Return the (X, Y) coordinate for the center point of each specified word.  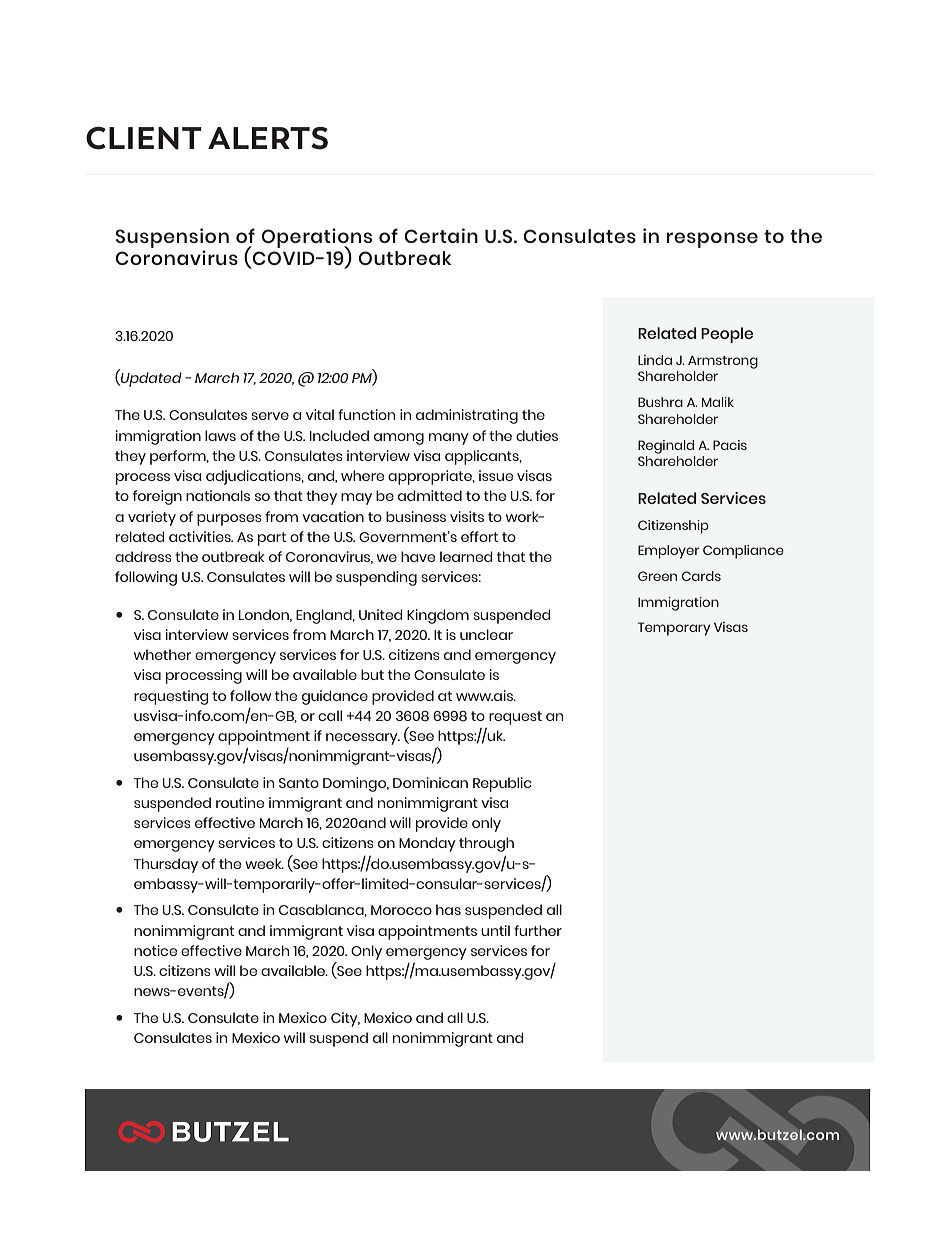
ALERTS (268, 138)
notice (155, 950)
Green (657, 576)
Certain (441, 235)
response (712, 240)
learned (466, 556)
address (143, 556)
